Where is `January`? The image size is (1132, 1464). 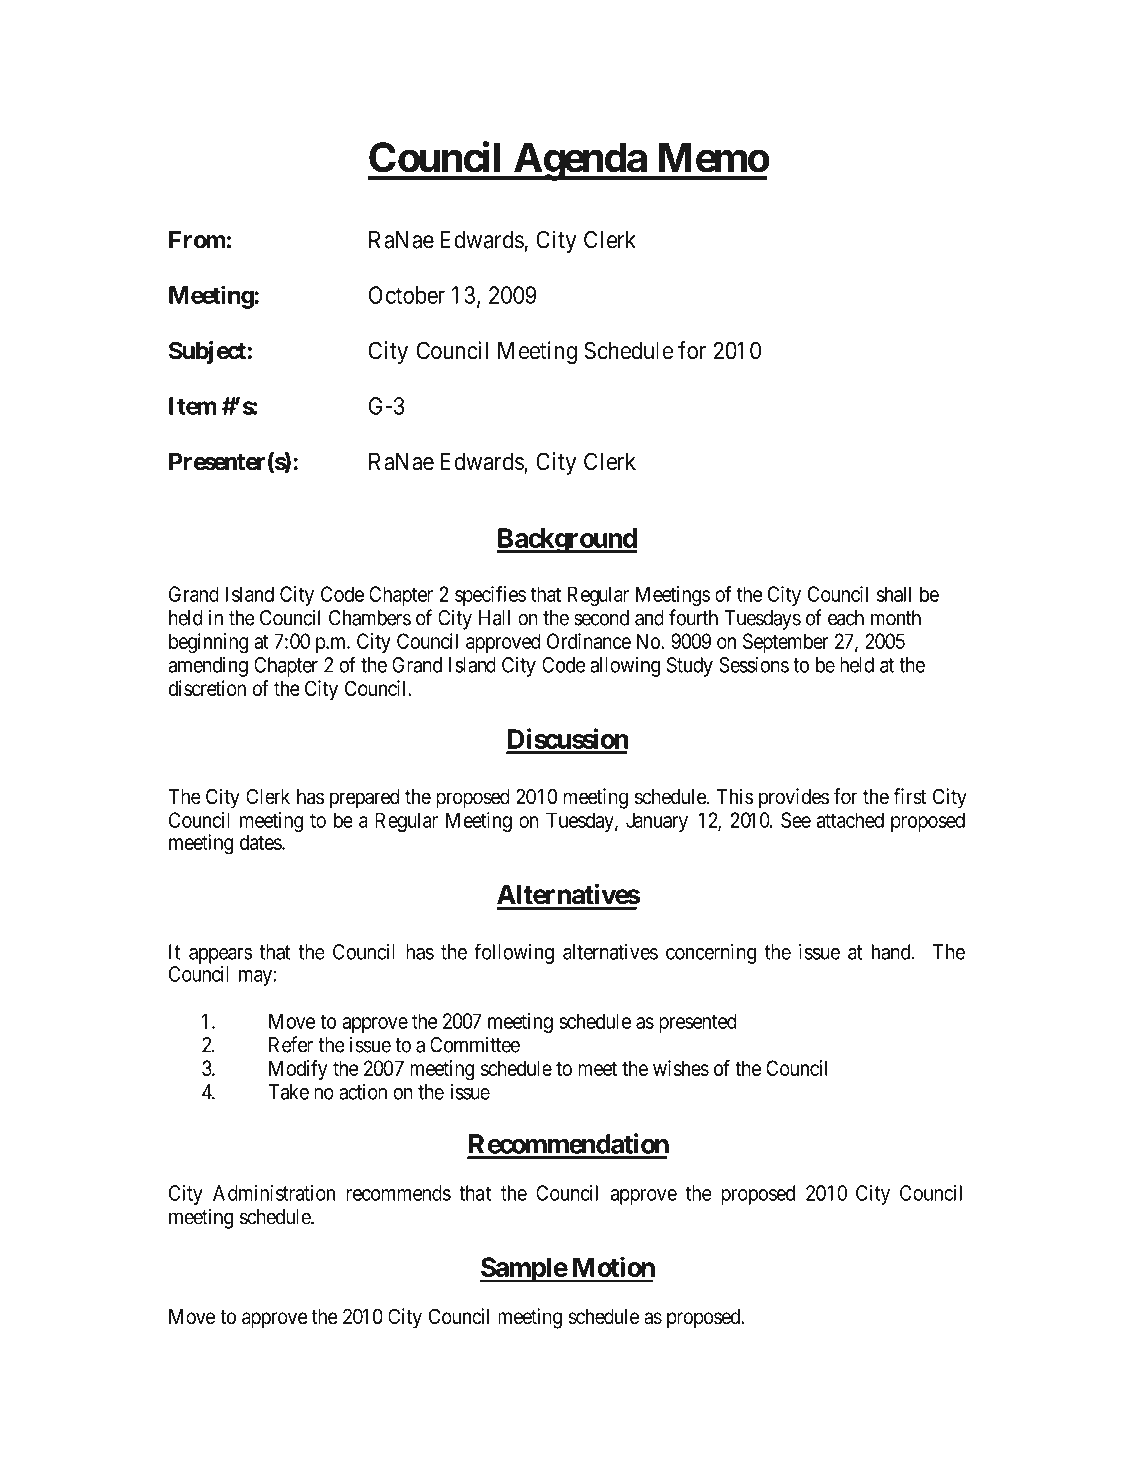 January is located at coordinates (657, 822).
